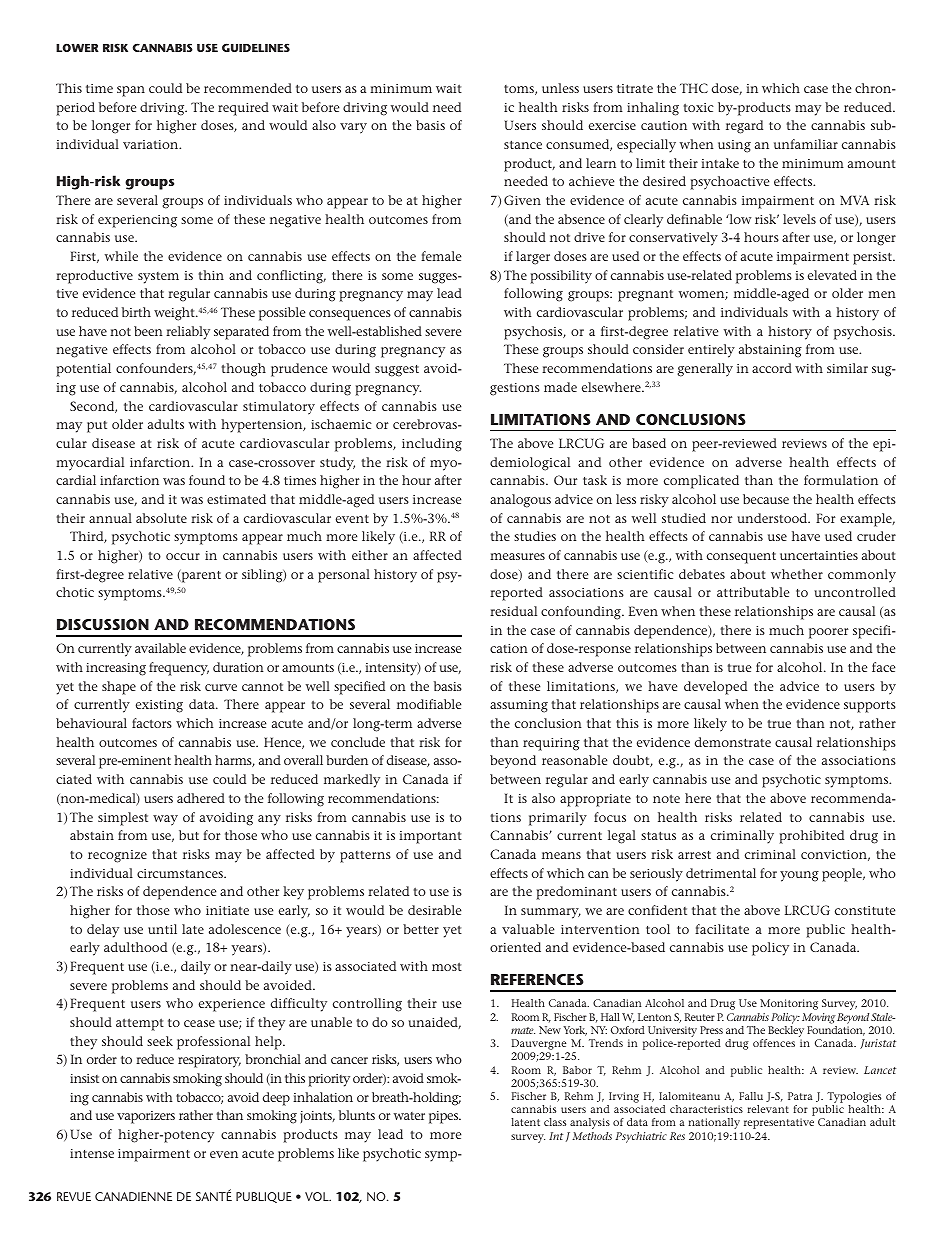  What do you see at coordinates (430, 837) in the screenshot?
I see `important` at bounding box center [430, 837].
